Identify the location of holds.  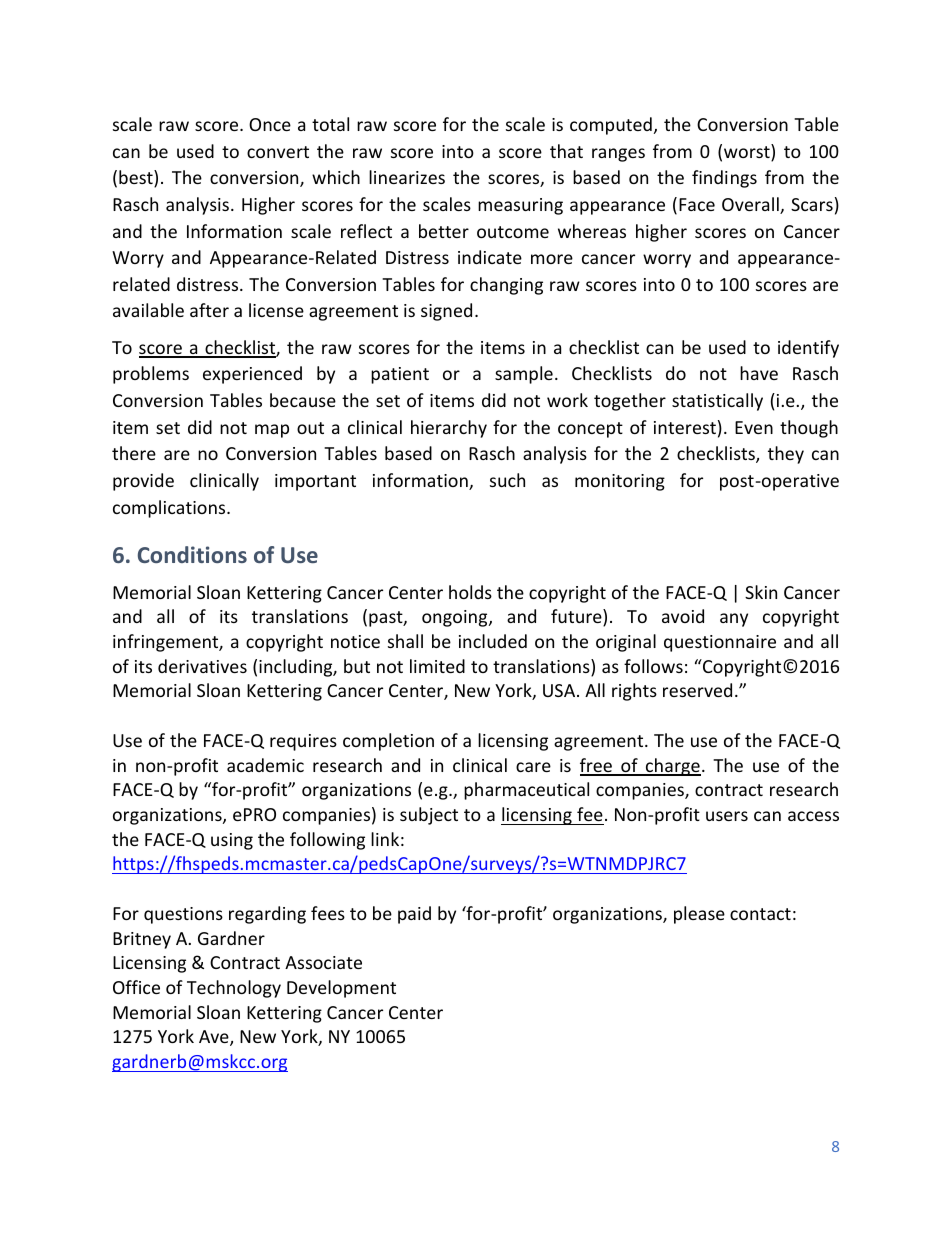
(470, 592).
